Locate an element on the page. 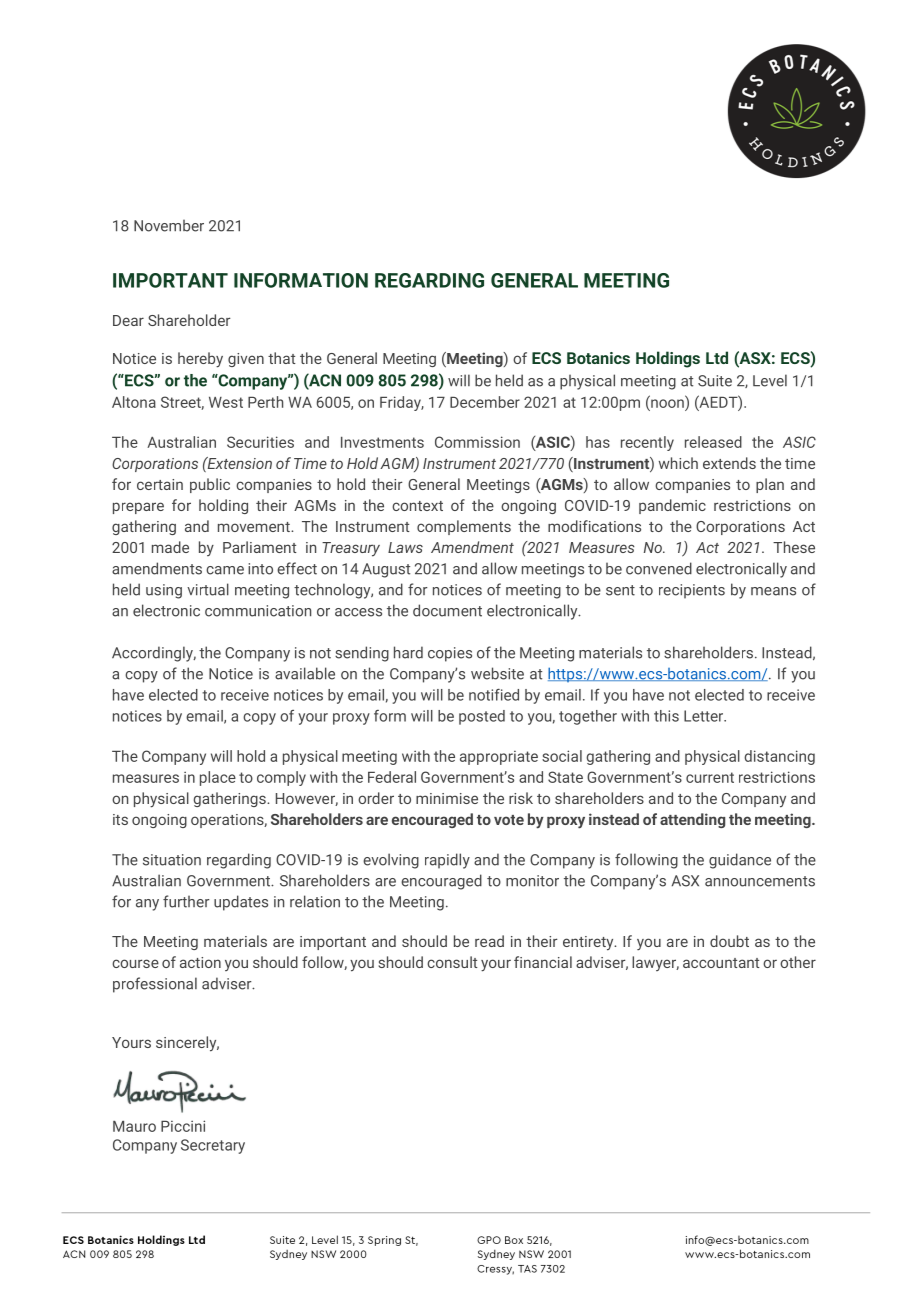 This image has width=924, height=1308. Ltd is located at coordinates (717, 357).
